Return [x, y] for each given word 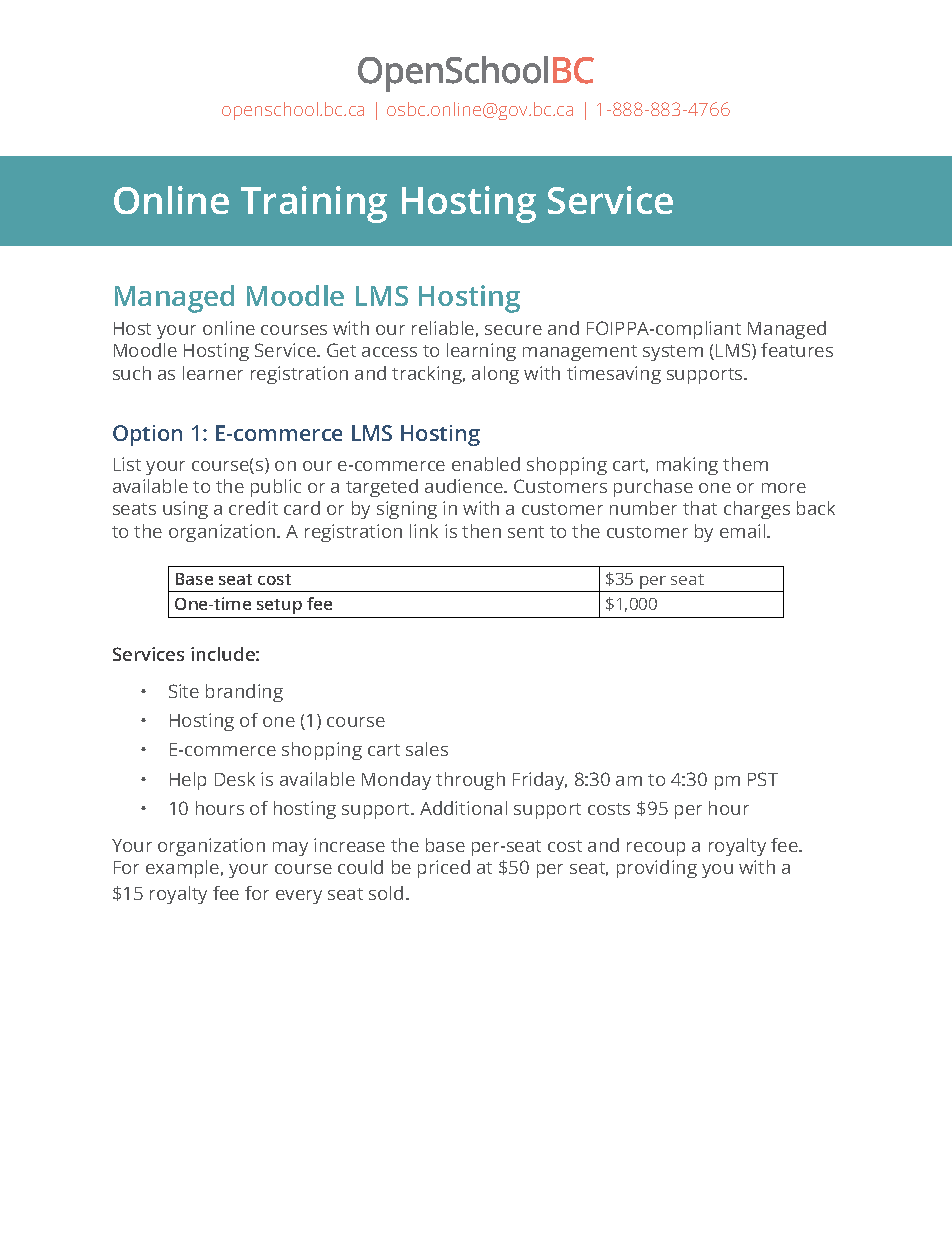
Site [184, 691]
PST [763, 779]
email [744, 531]
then [481, 531]
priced [444, 869]
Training [314, 204]
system [673, 353]
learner [213, 373]
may [290, 849]
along [495, 375]
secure [513, 330]
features [797, 350]
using [185, 510]
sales [427, 749]
